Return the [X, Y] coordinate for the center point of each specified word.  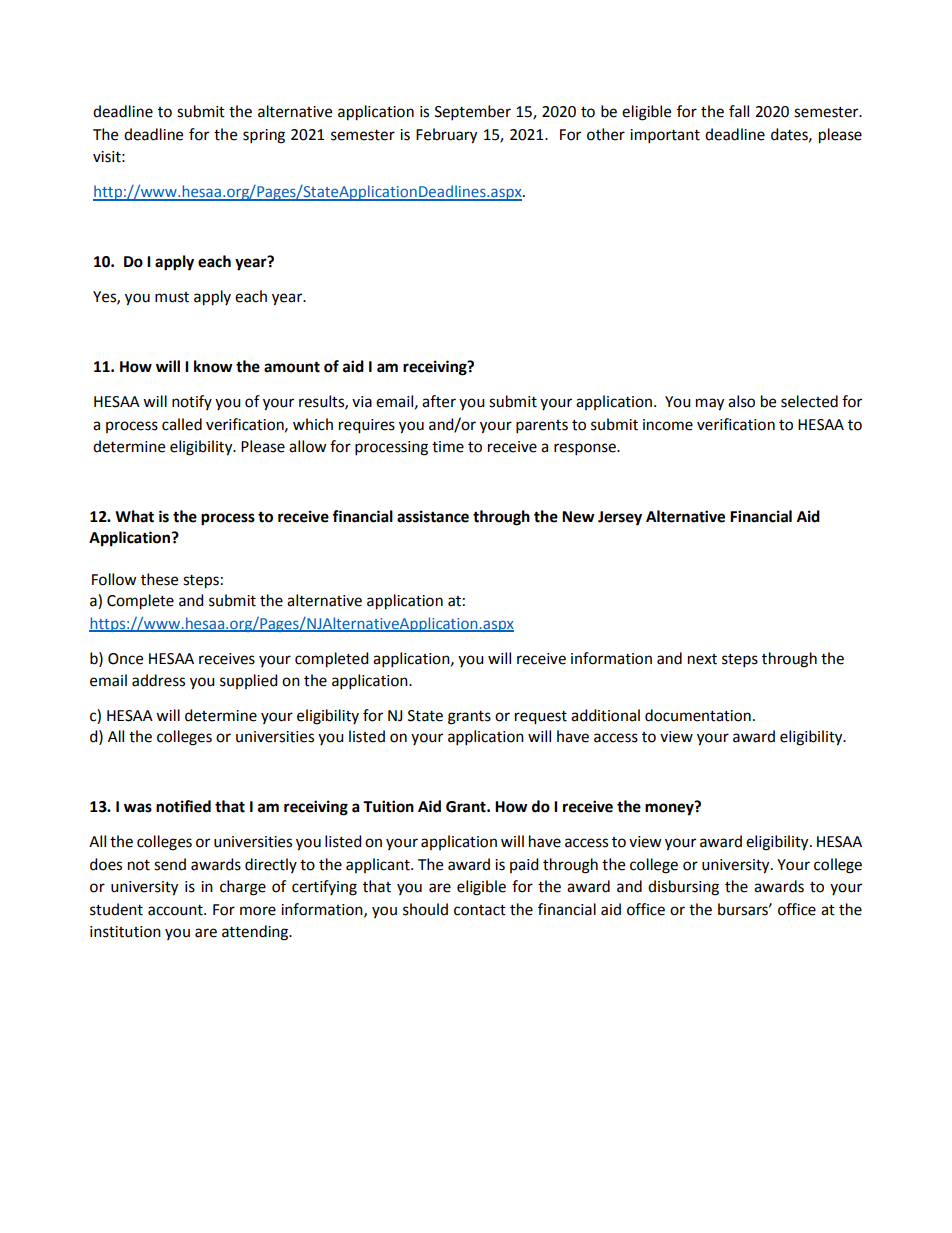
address [158, 680]
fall [739, 111]
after [439, 401]
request [541, 718]
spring [264, 136]
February [446, 136]
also [741, 401]
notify [192, 402]
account [176, 910]
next [702, 659]
